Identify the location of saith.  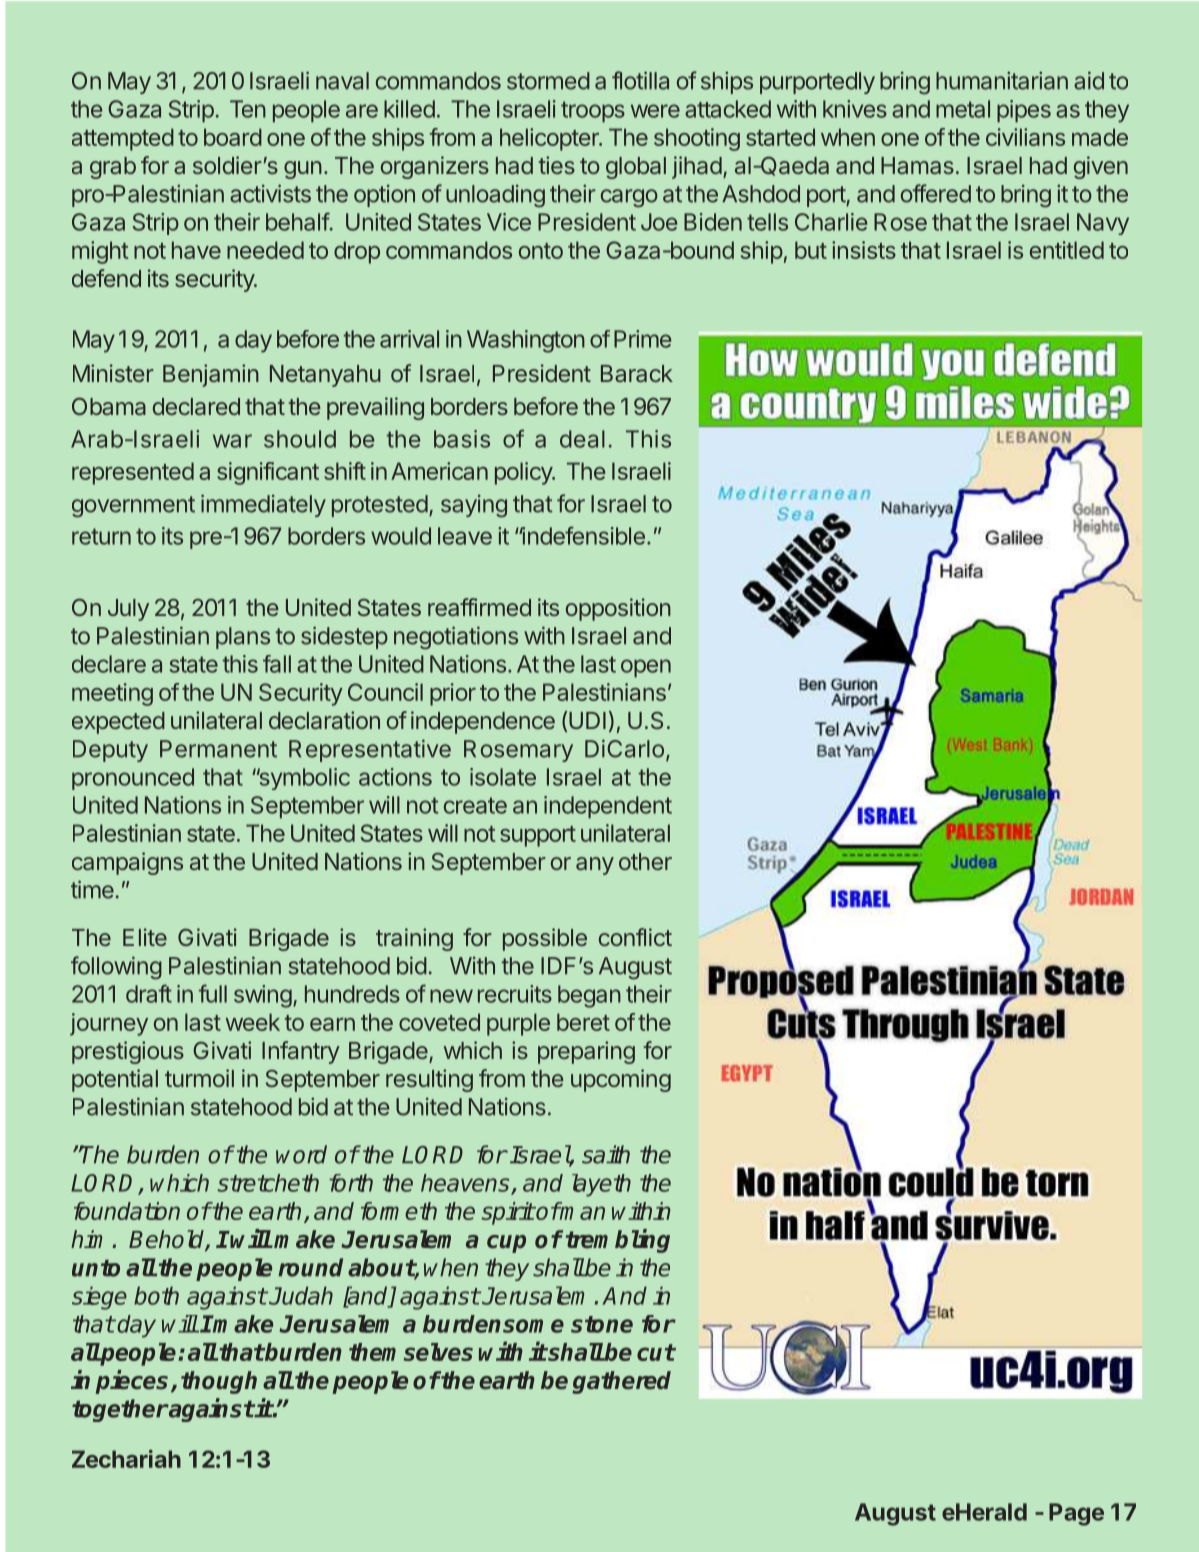
(606, 1154).
